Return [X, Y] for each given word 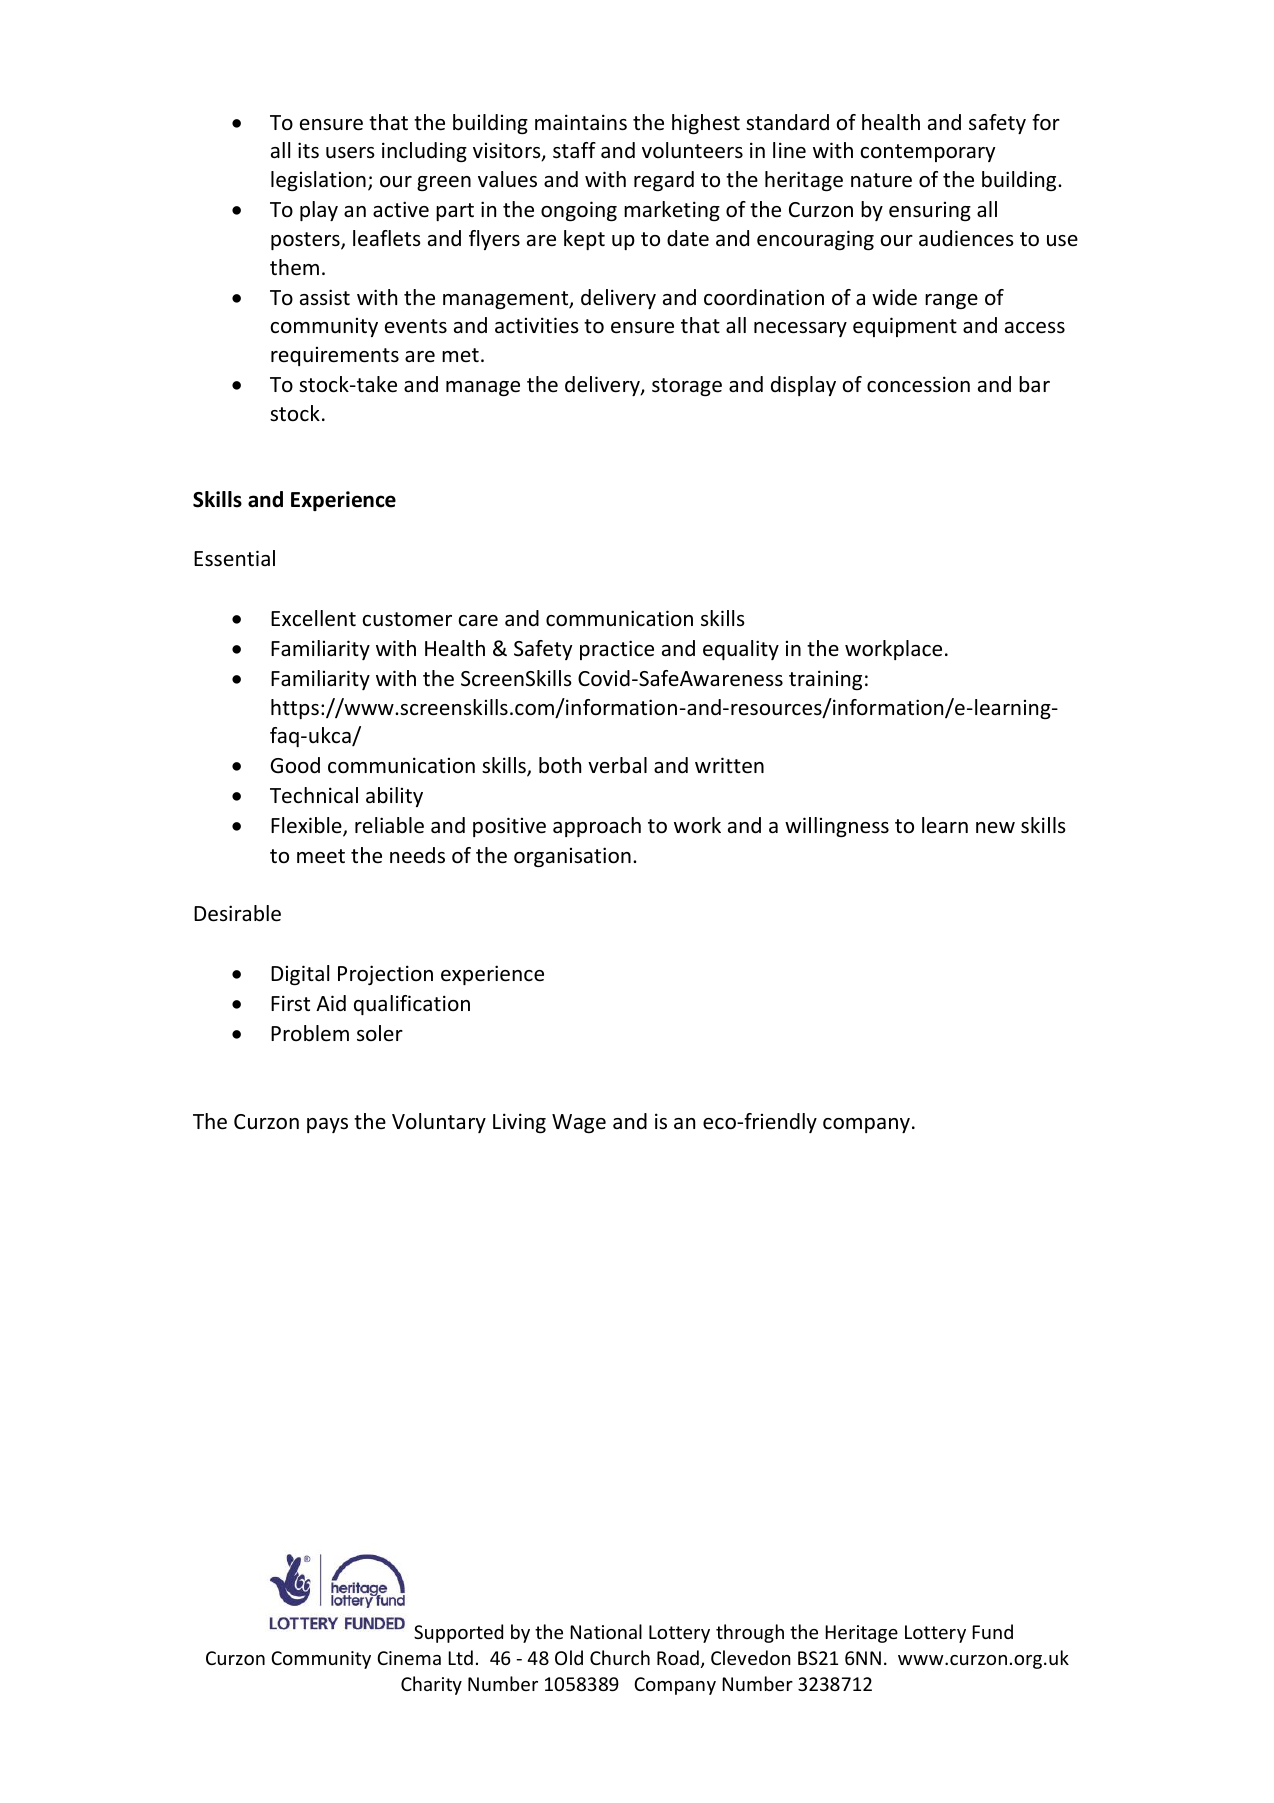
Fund [992, 1631]
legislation [318, 181]
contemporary [928, 153]
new [995, 827]
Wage [579, 1123]
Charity [431, 1685]
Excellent [313, 618]
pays [327, 1125]
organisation [572, 857]
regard [664, 181]
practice [617, 650]
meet [321, 856]
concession [918, 384]
